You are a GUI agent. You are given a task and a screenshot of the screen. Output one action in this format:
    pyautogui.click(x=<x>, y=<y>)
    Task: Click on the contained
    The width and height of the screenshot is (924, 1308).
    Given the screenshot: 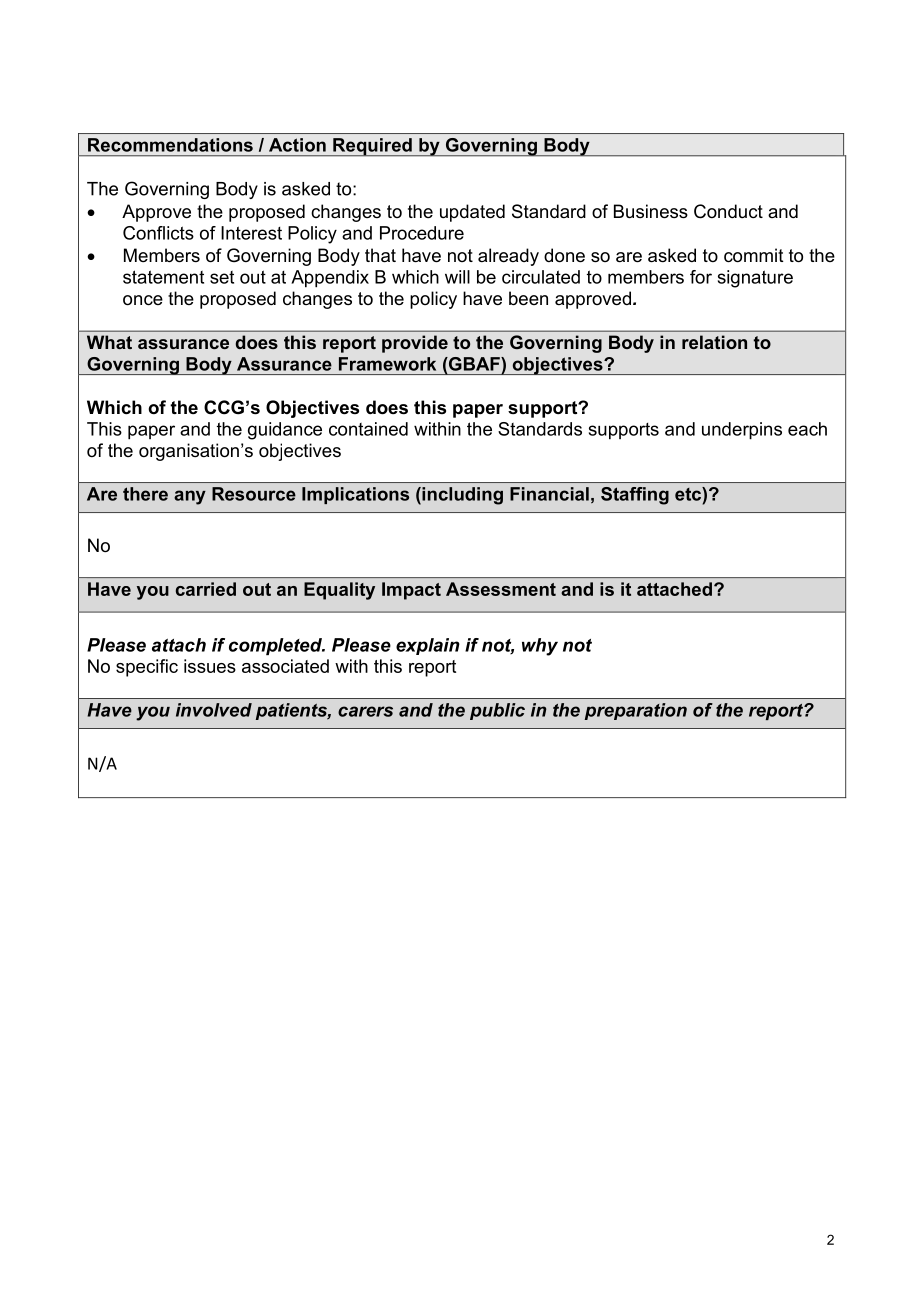 What is the action you would take?
    pyautogui.click(x=368, y=429)
